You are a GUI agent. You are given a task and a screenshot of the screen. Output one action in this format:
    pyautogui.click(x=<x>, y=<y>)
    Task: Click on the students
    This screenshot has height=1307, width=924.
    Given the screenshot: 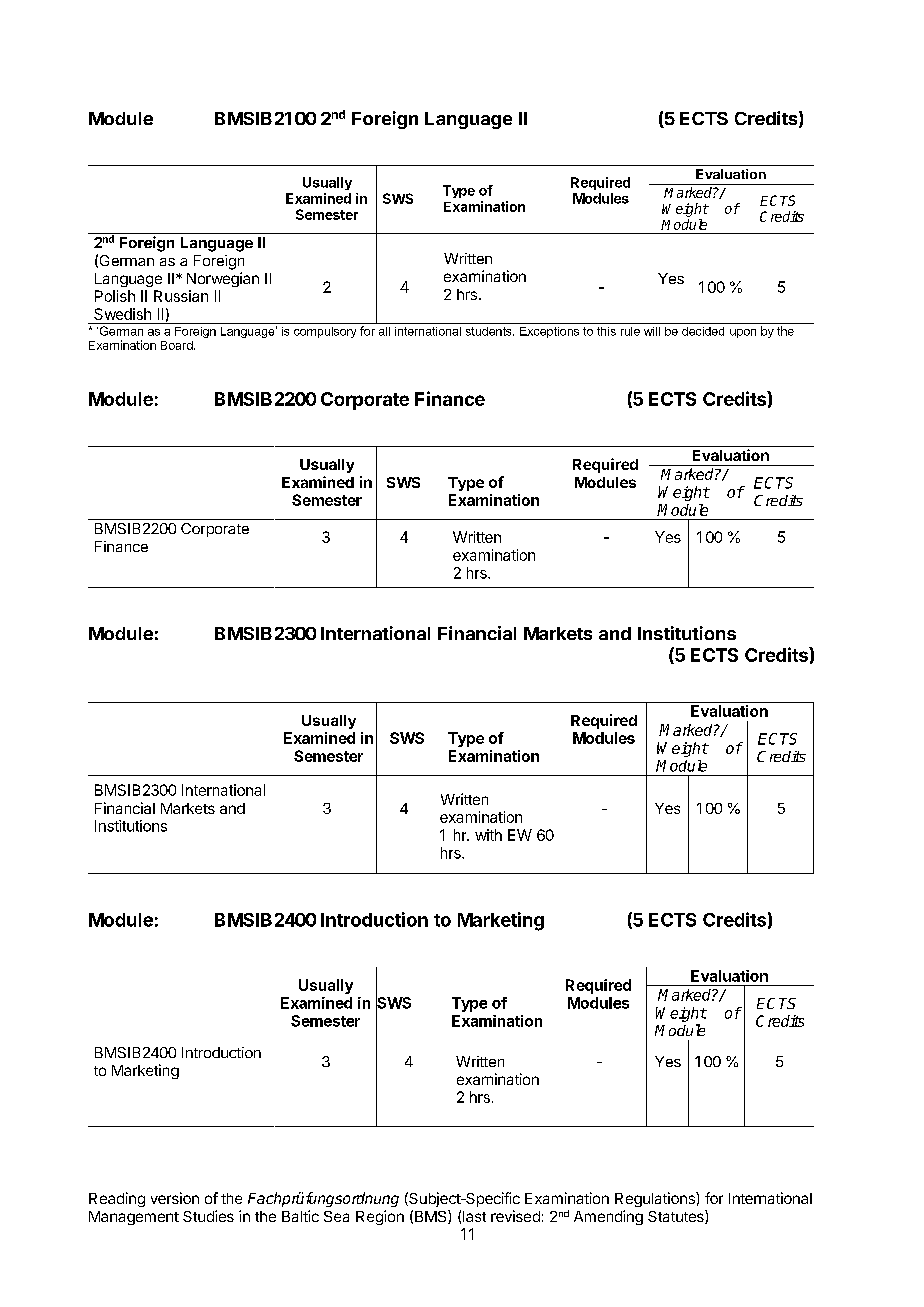 What is the action you would take?
    pyautogui.click(x=490, y=331)
